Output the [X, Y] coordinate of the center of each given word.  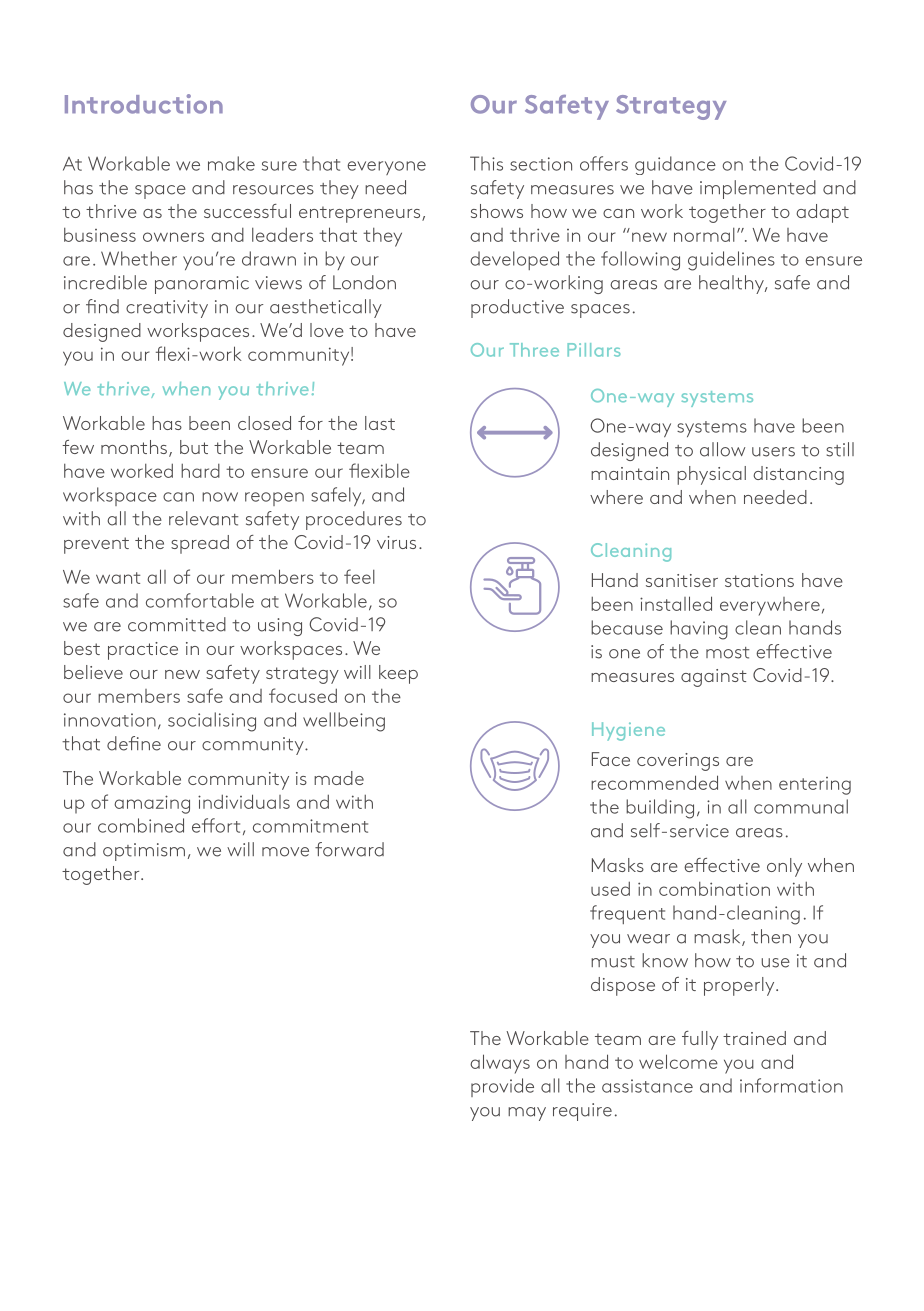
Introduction [144, 104]
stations [759, 580]
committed [177, 624]
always [500, 1064]
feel [359, 576]
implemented [758, 189]
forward [349, 849]
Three [534, 350]
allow [722, 449]
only [784, 867]
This [486, 163]
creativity [167, 309]
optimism [144, 852]
